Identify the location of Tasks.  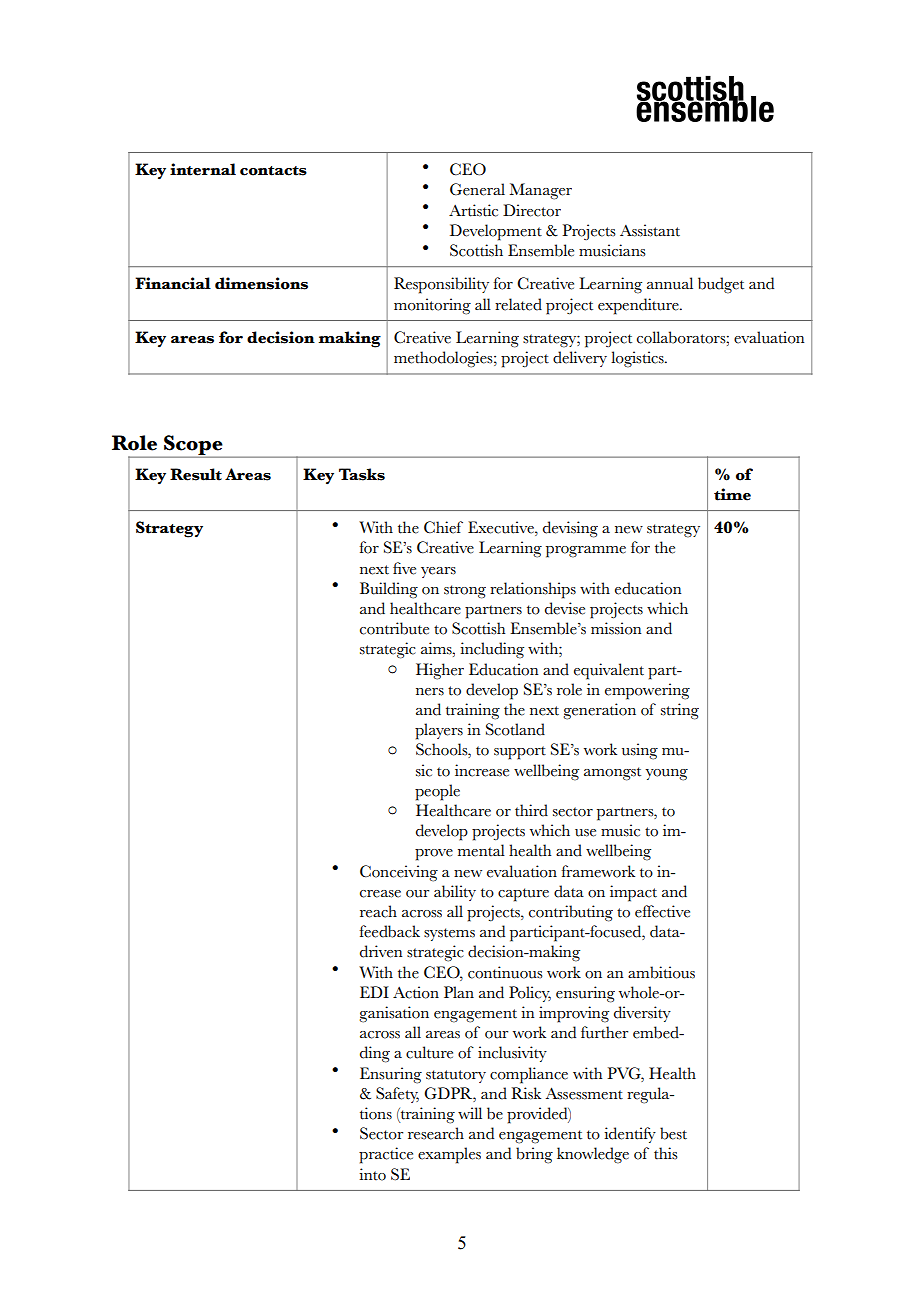
(362, 474).
